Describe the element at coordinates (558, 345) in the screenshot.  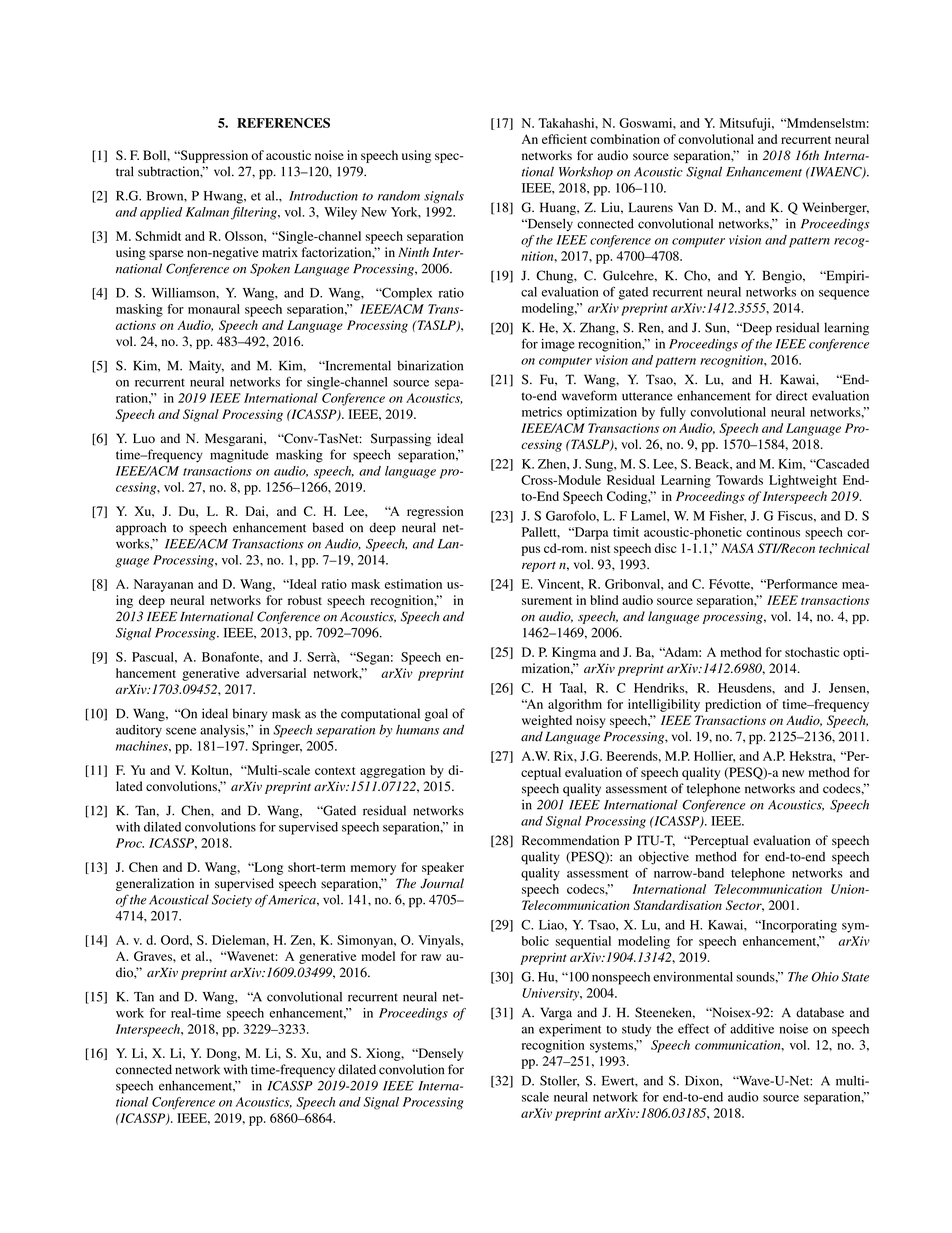
I see `image` at that location.
